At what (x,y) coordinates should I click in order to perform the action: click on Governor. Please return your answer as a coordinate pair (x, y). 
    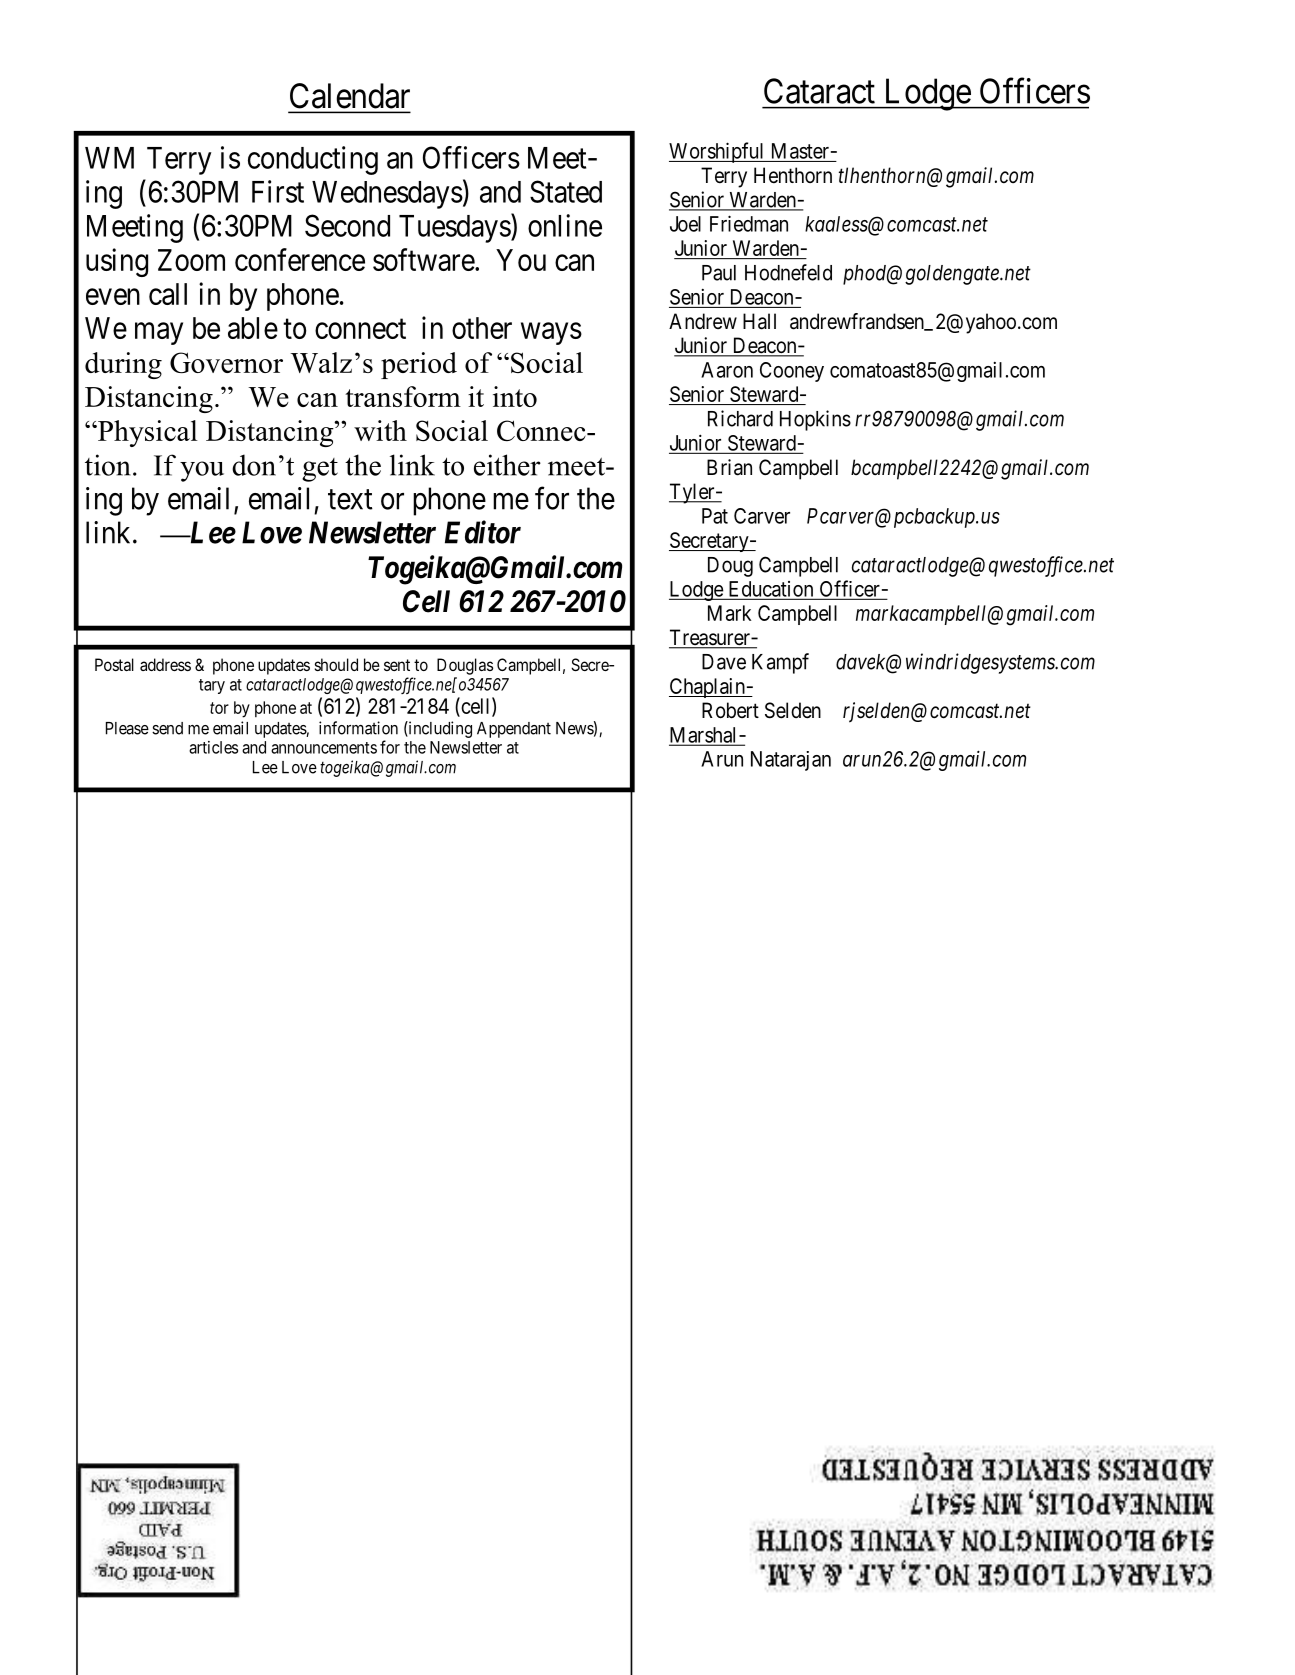
    Looking at the image, I should click on (226, 362).
